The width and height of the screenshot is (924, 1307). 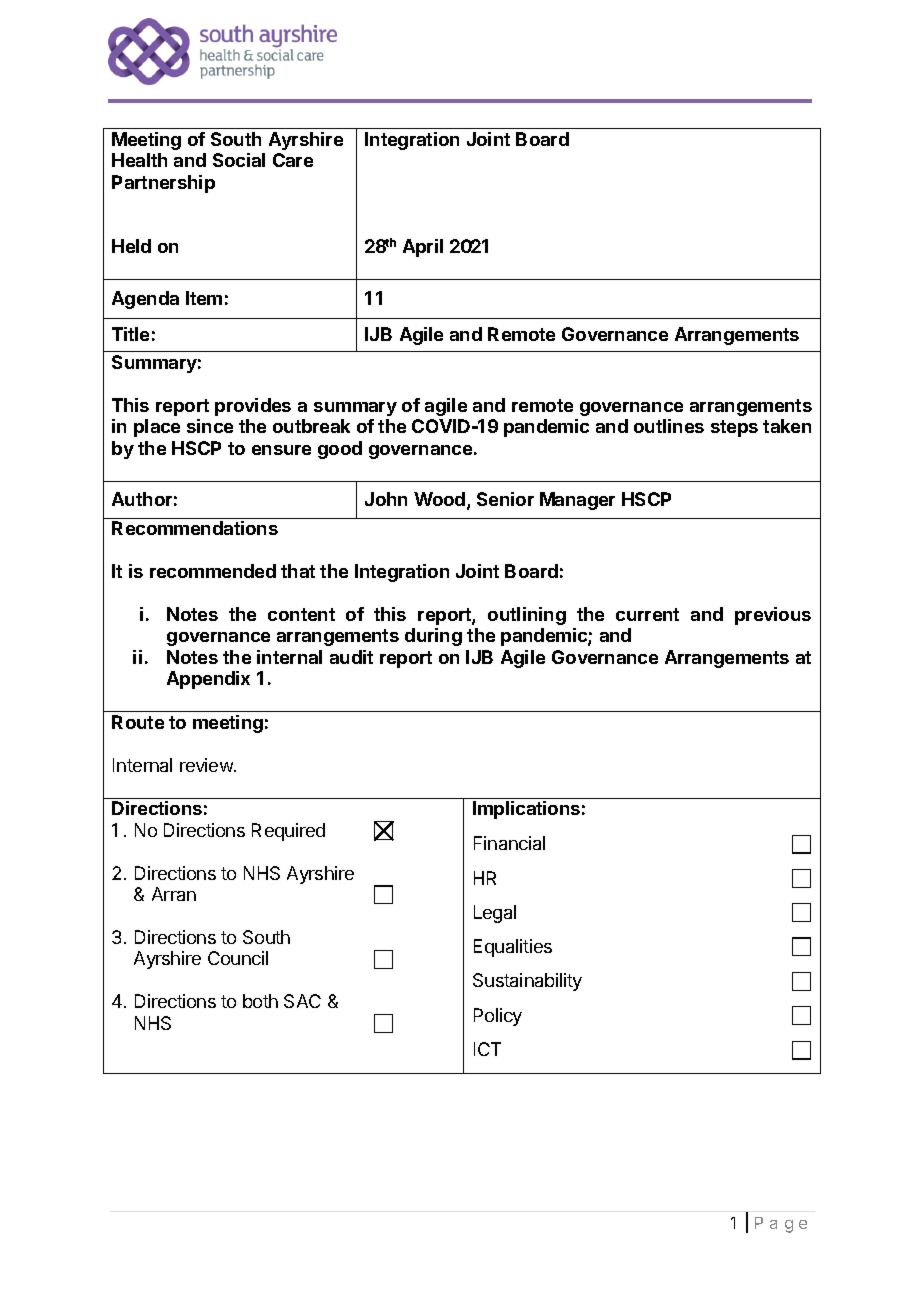 What do you see at coordinates (647, 614) in the screenshot?
I see `current` at bounding box center [647, 614].
